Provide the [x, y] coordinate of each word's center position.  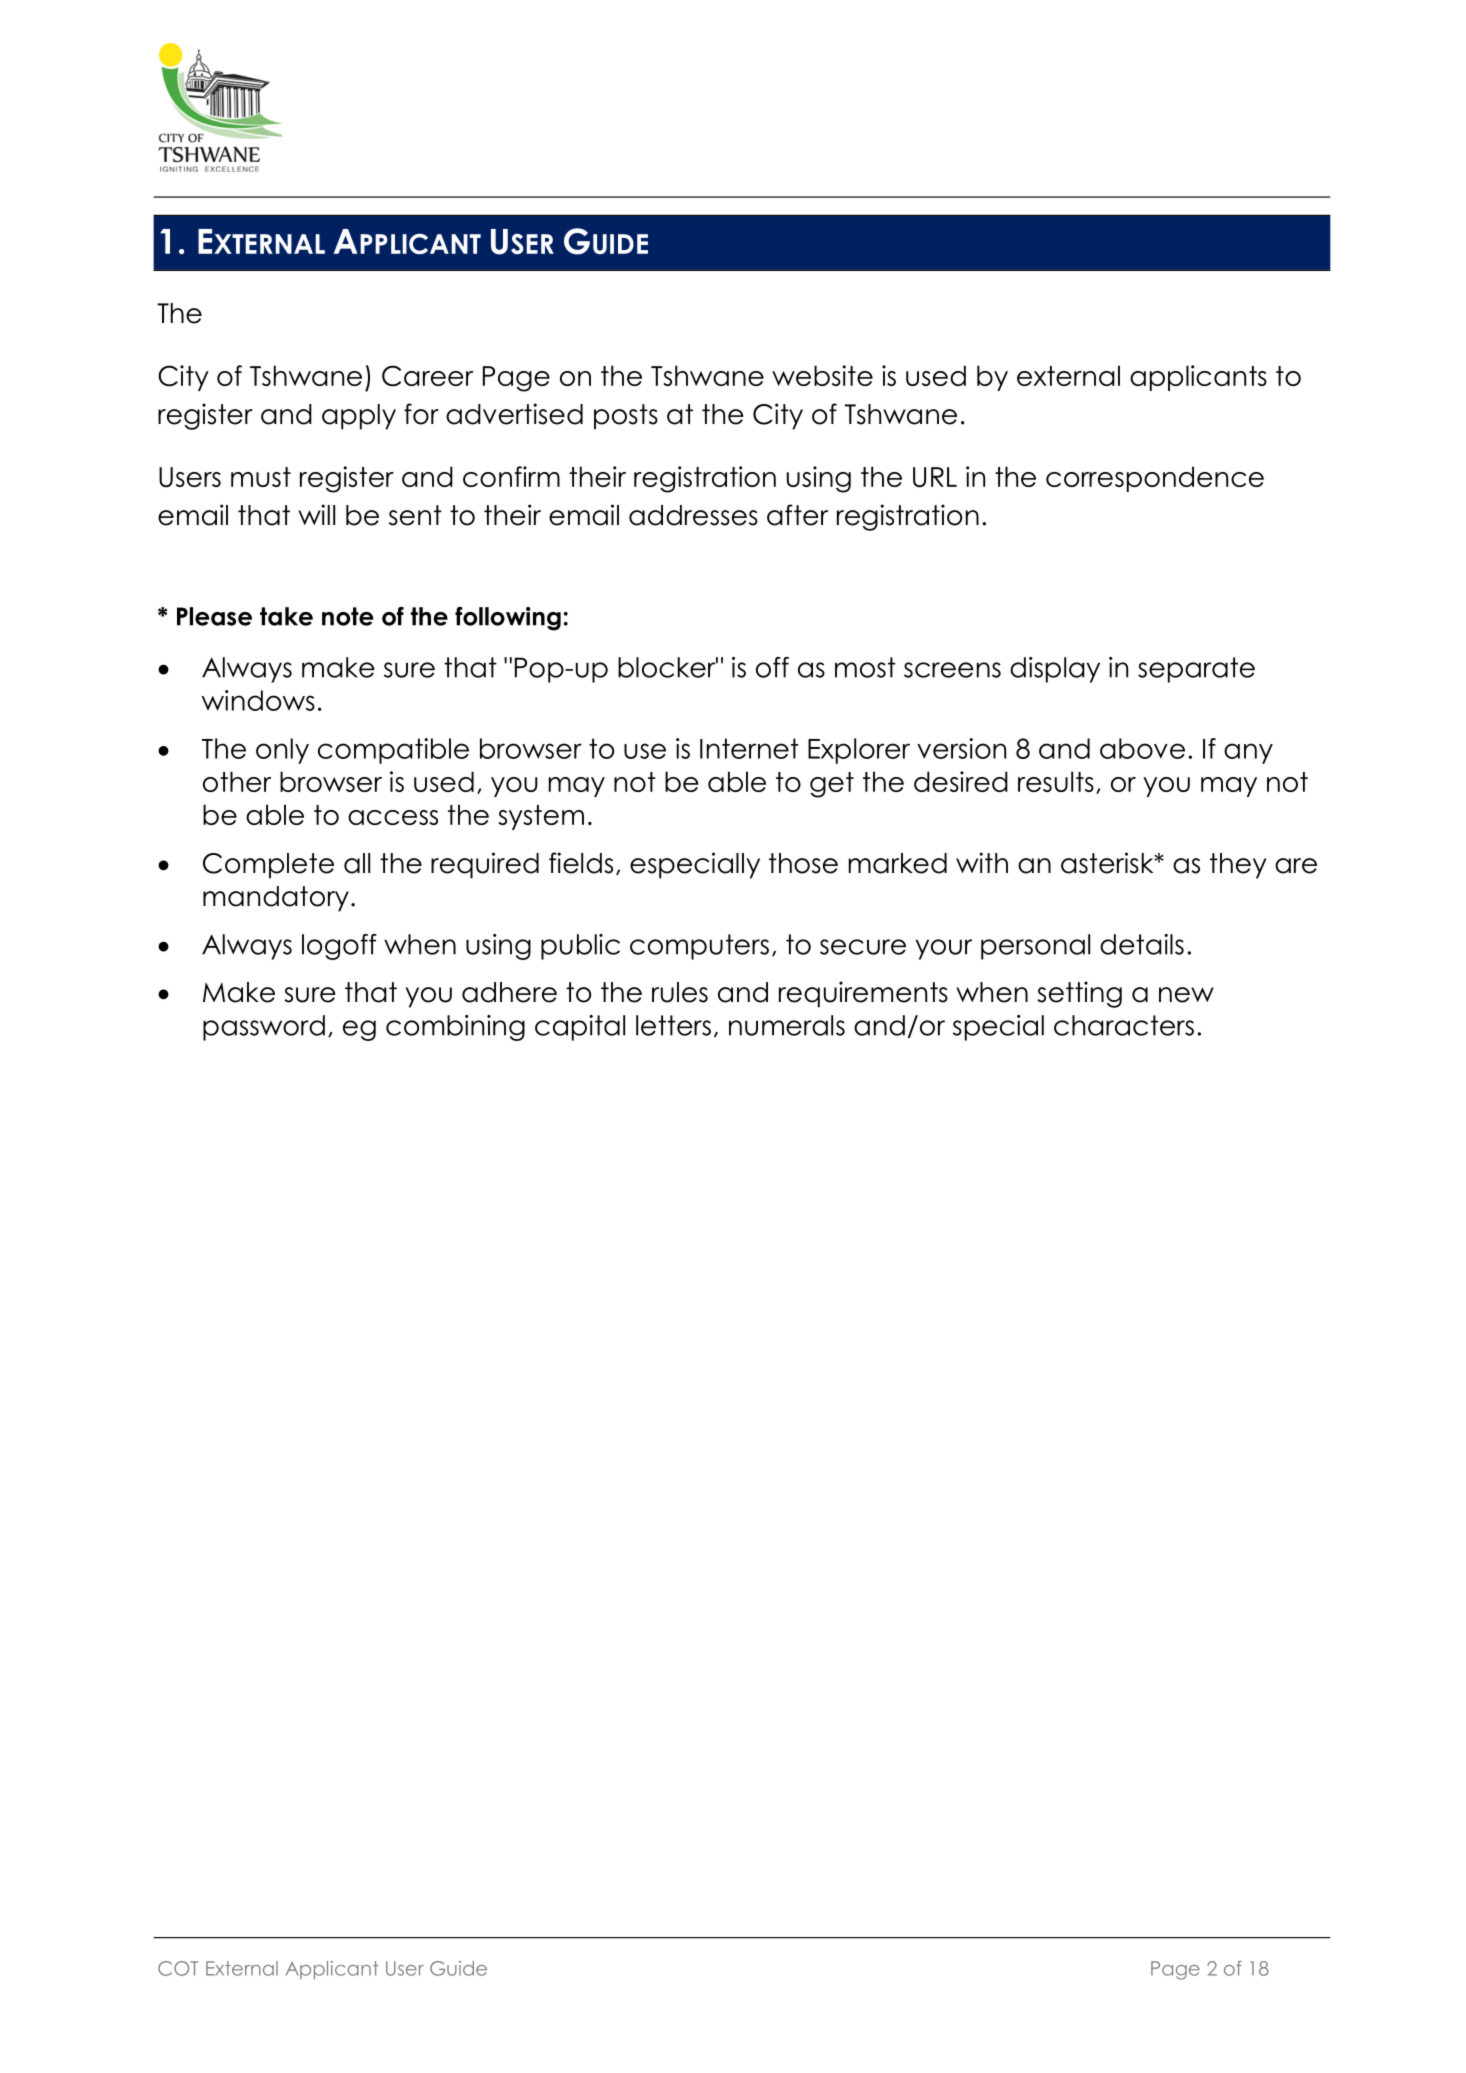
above [1142, 748]
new [1186, 995]
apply [359, 417]
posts [626, 417]
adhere [509, 992]
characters [1124, 1025]
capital [580, 1028]
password [264, 1028]
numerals [787, 1025]
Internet [749, 748]
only [282, 751]
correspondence [1155, 479]
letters [673, 1025]
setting [1079, 994]
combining [455, 1028]
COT [178, 1968]
